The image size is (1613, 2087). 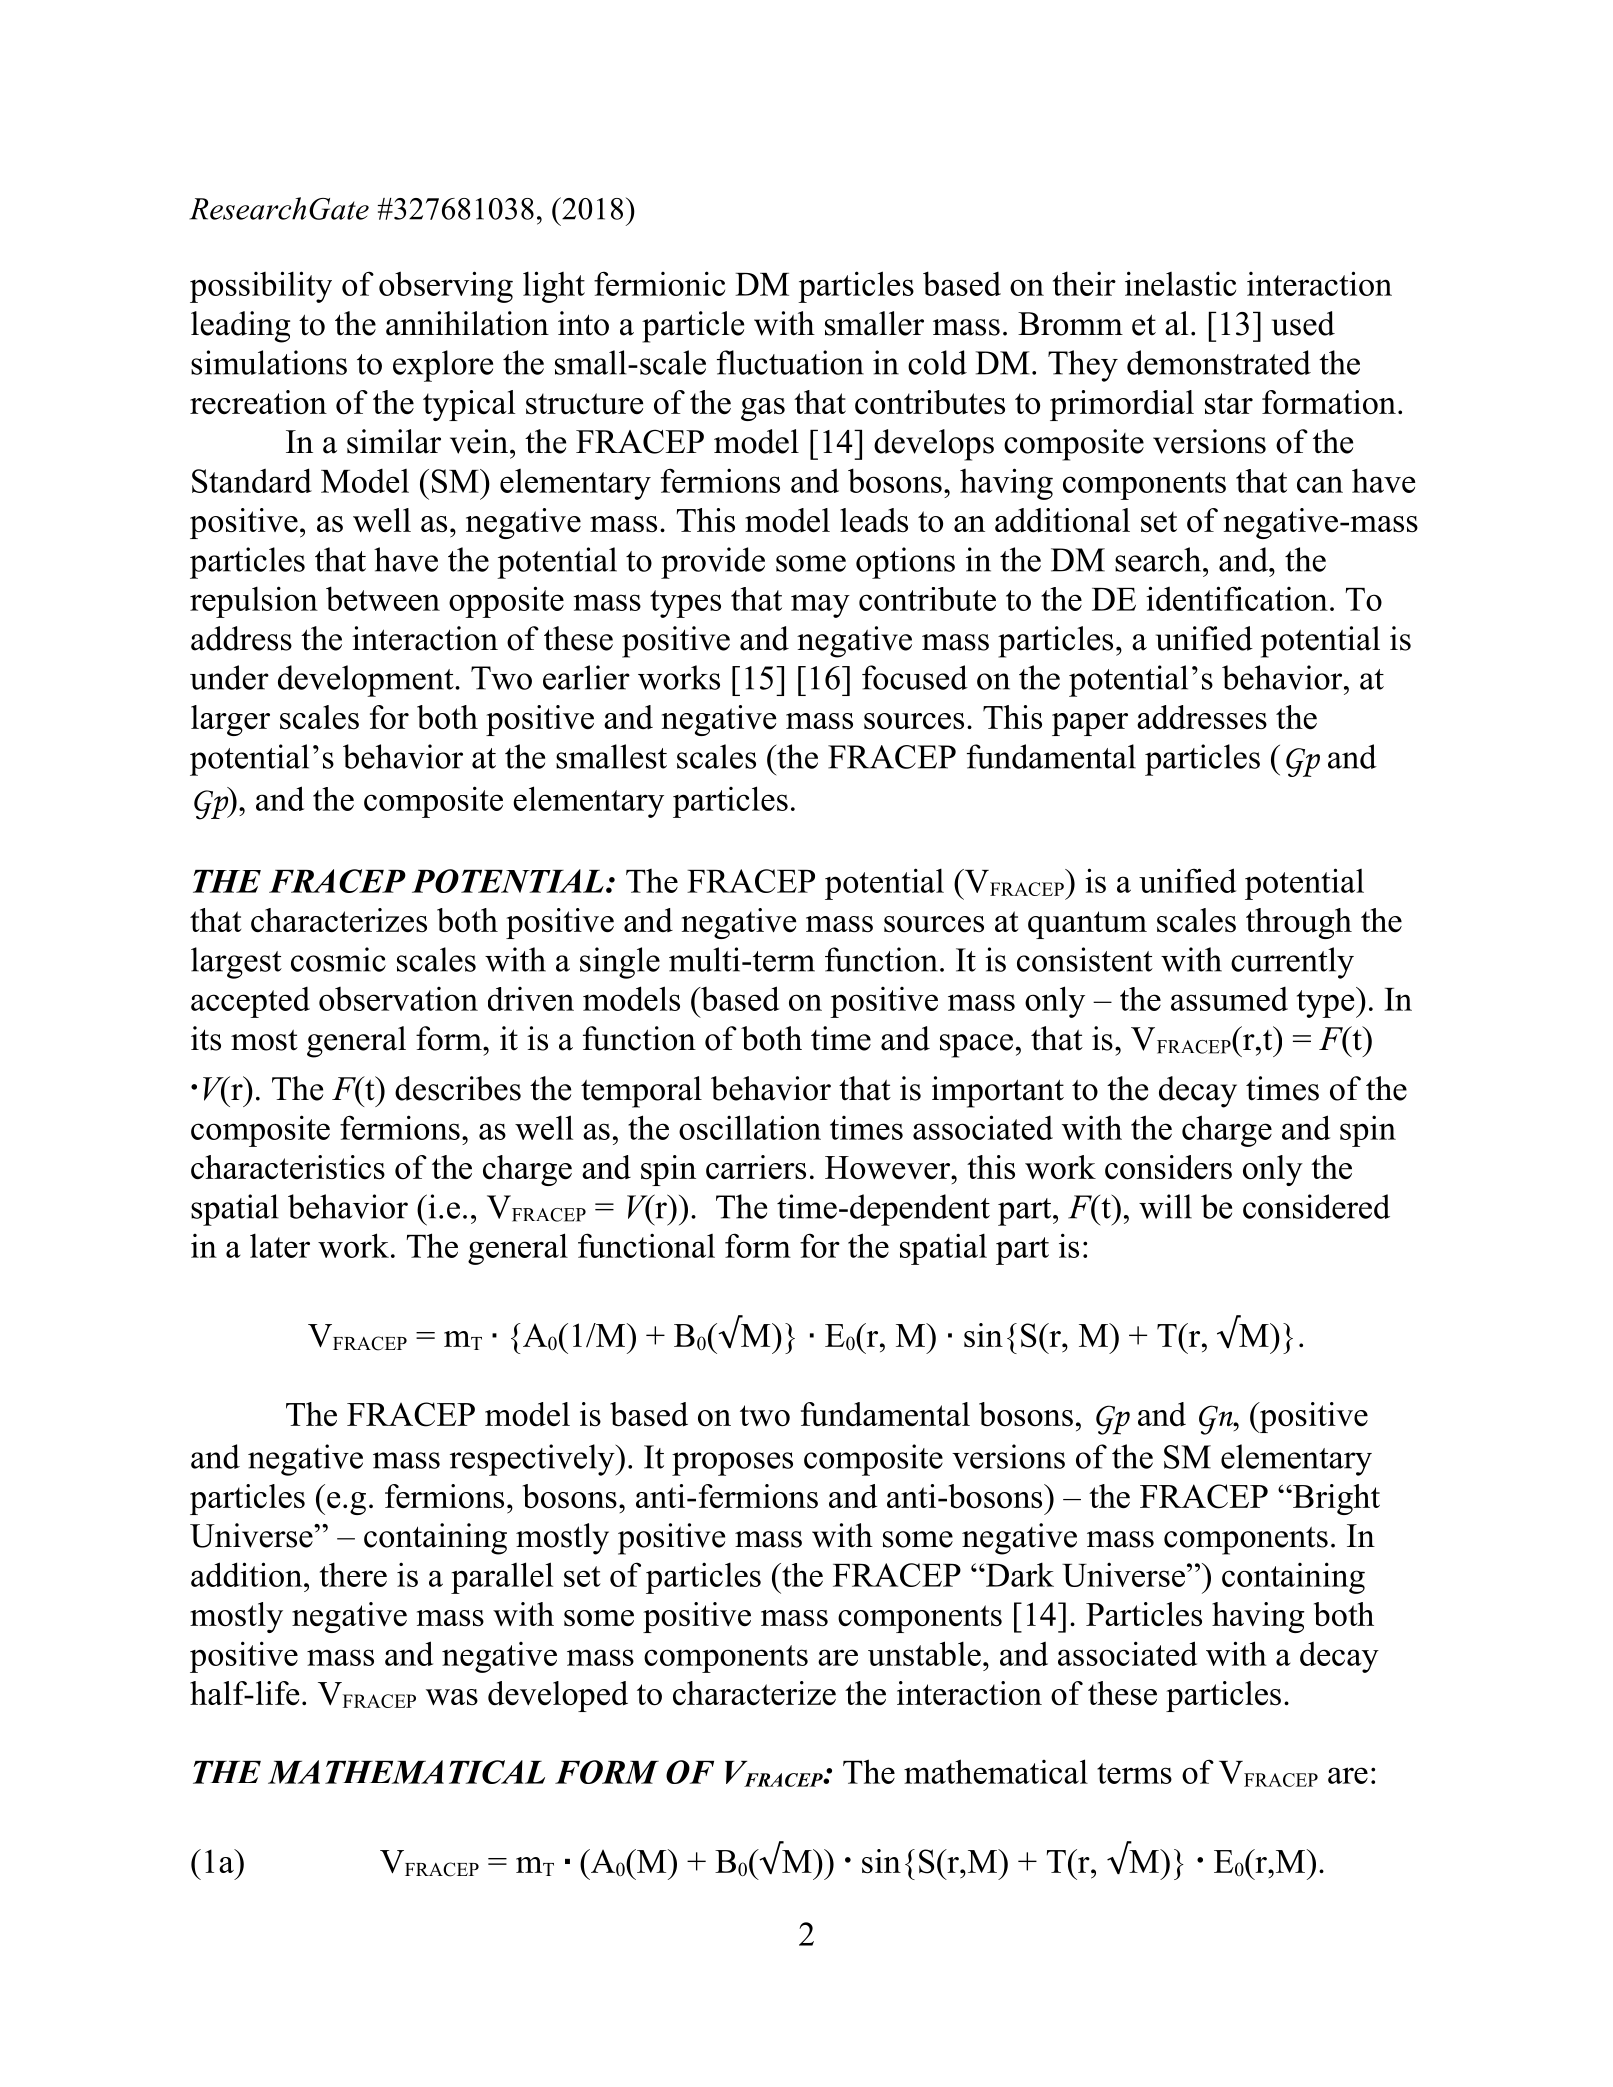 I want to click on there, so click(x=353, y=1574).
